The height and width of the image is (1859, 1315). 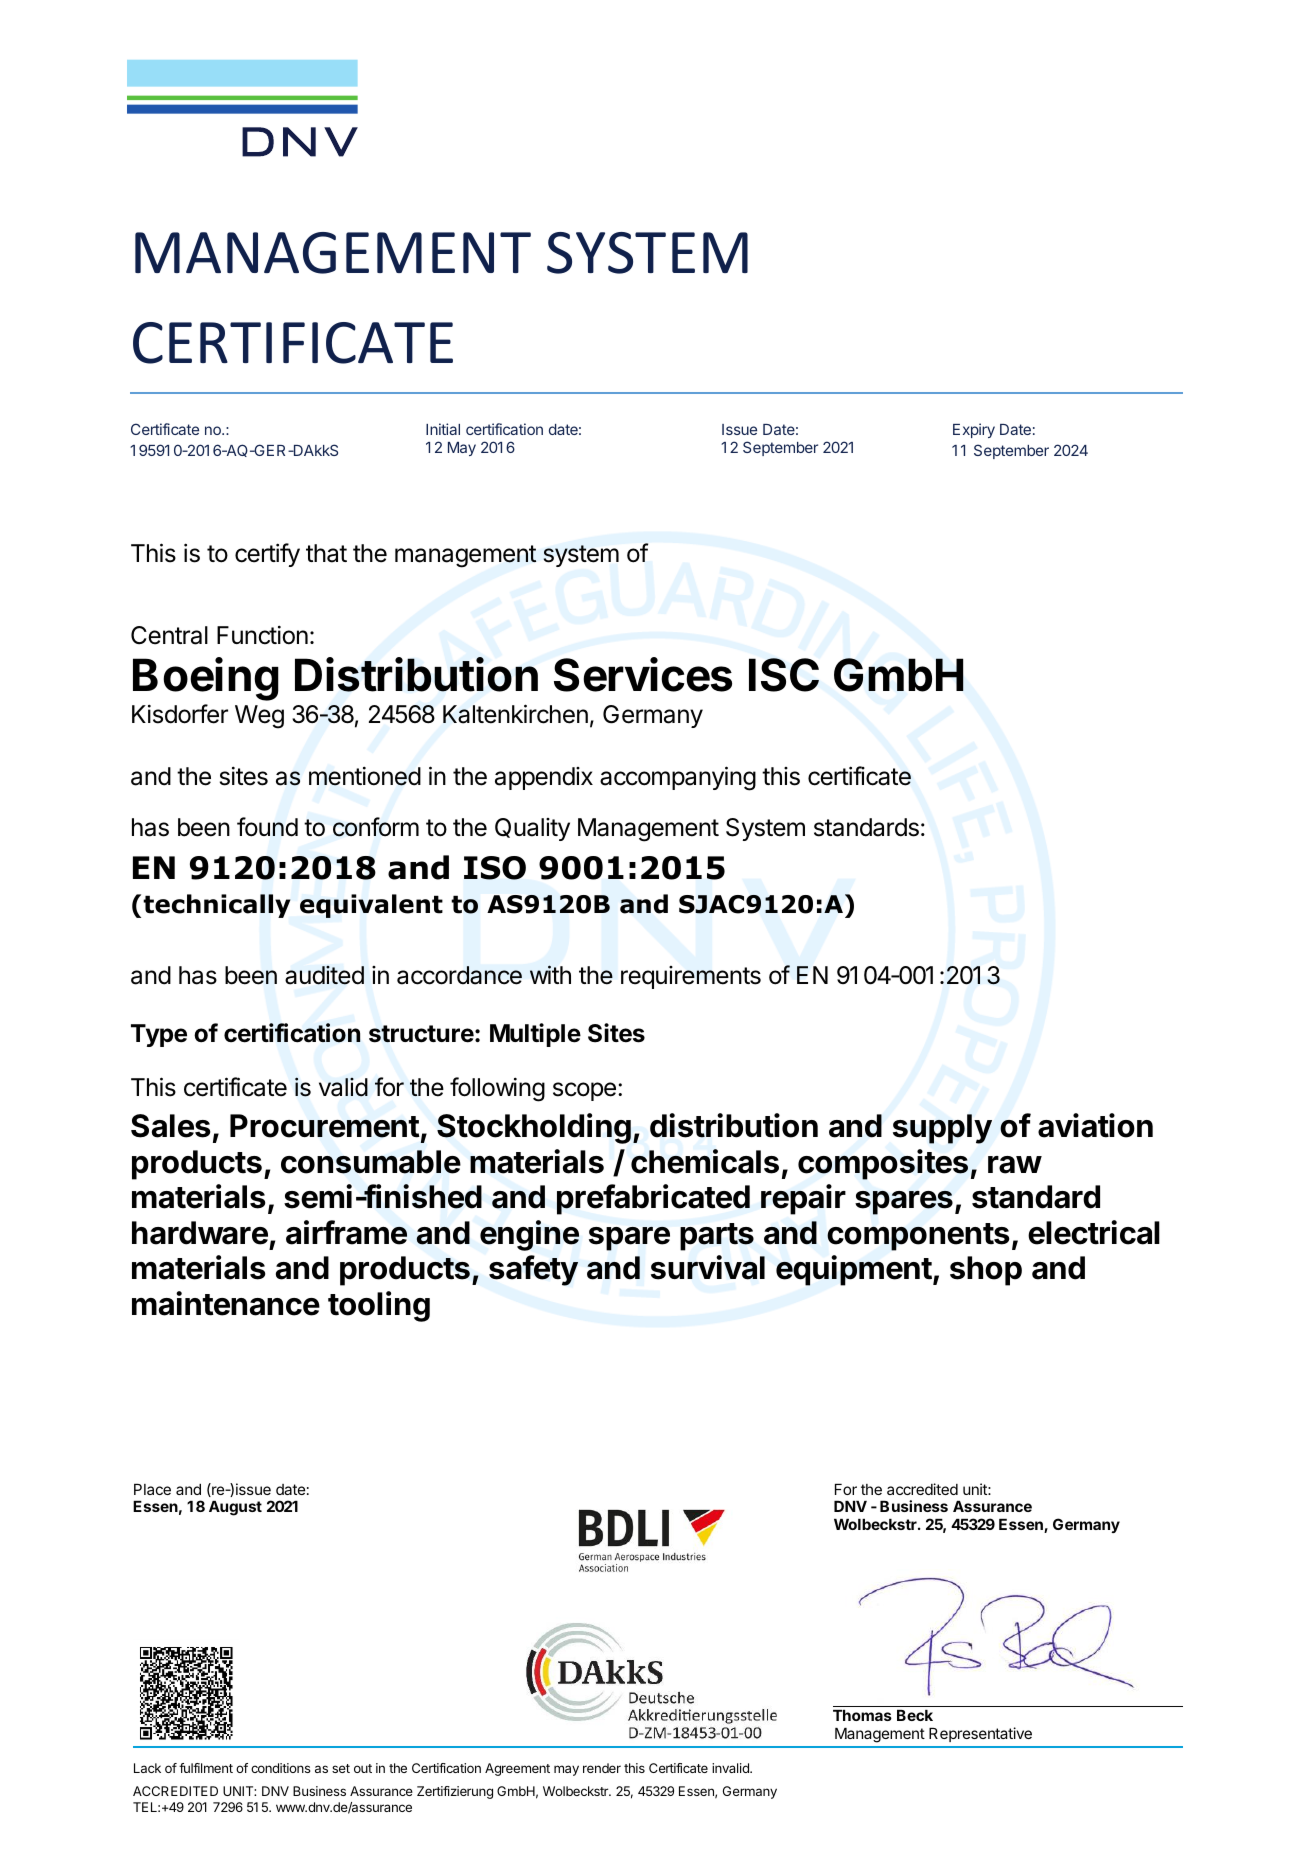 What do you see at coordinates (691, 977) in the image?
I see `requirements` at bounding box center [691, 977].
